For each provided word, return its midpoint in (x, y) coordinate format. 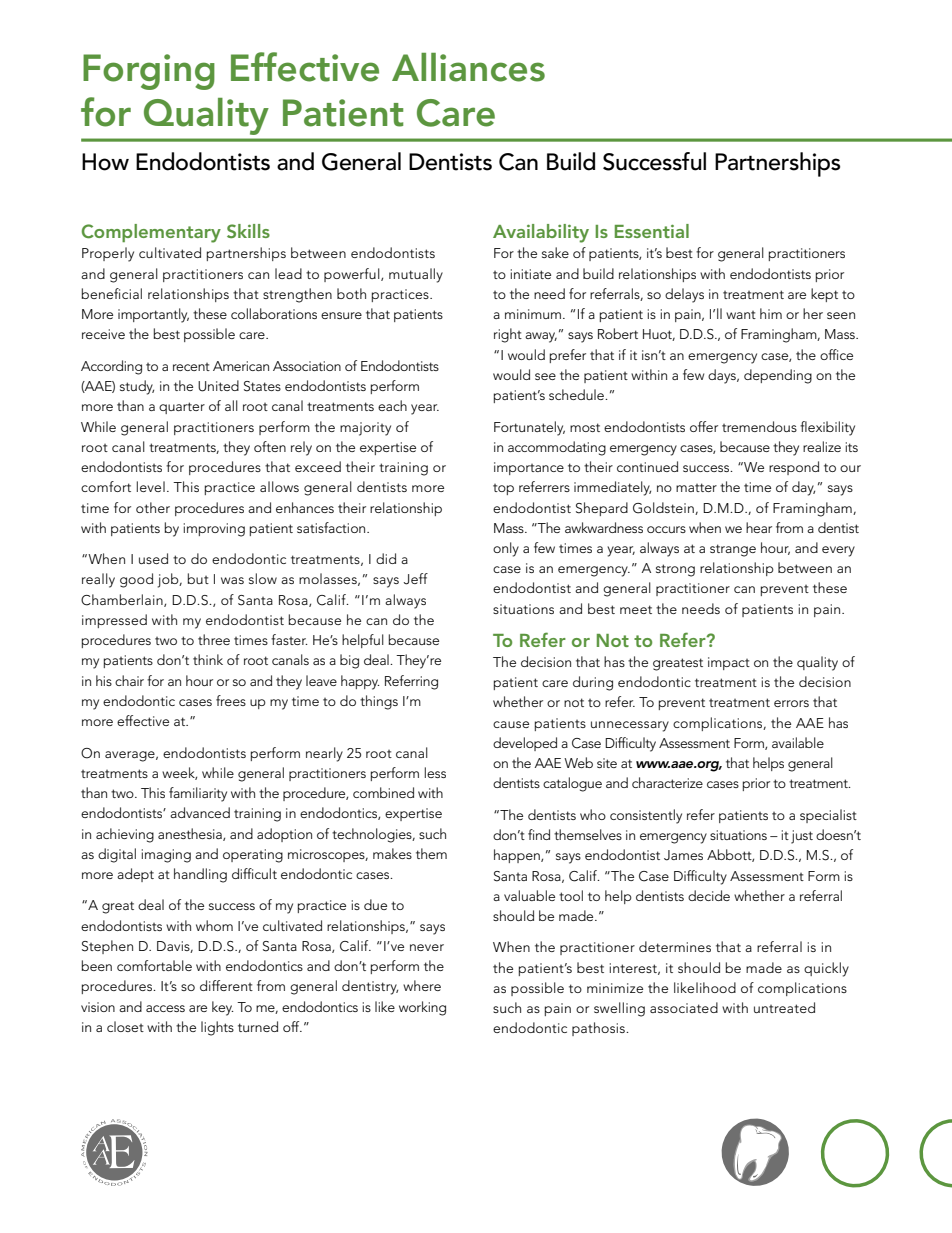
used (153, 558)
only (506, 549)
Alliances (468, 67)
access (165, 1008)
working (422, 1008)
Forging (149, 72)
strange (733, 550)
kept (824, 295)
